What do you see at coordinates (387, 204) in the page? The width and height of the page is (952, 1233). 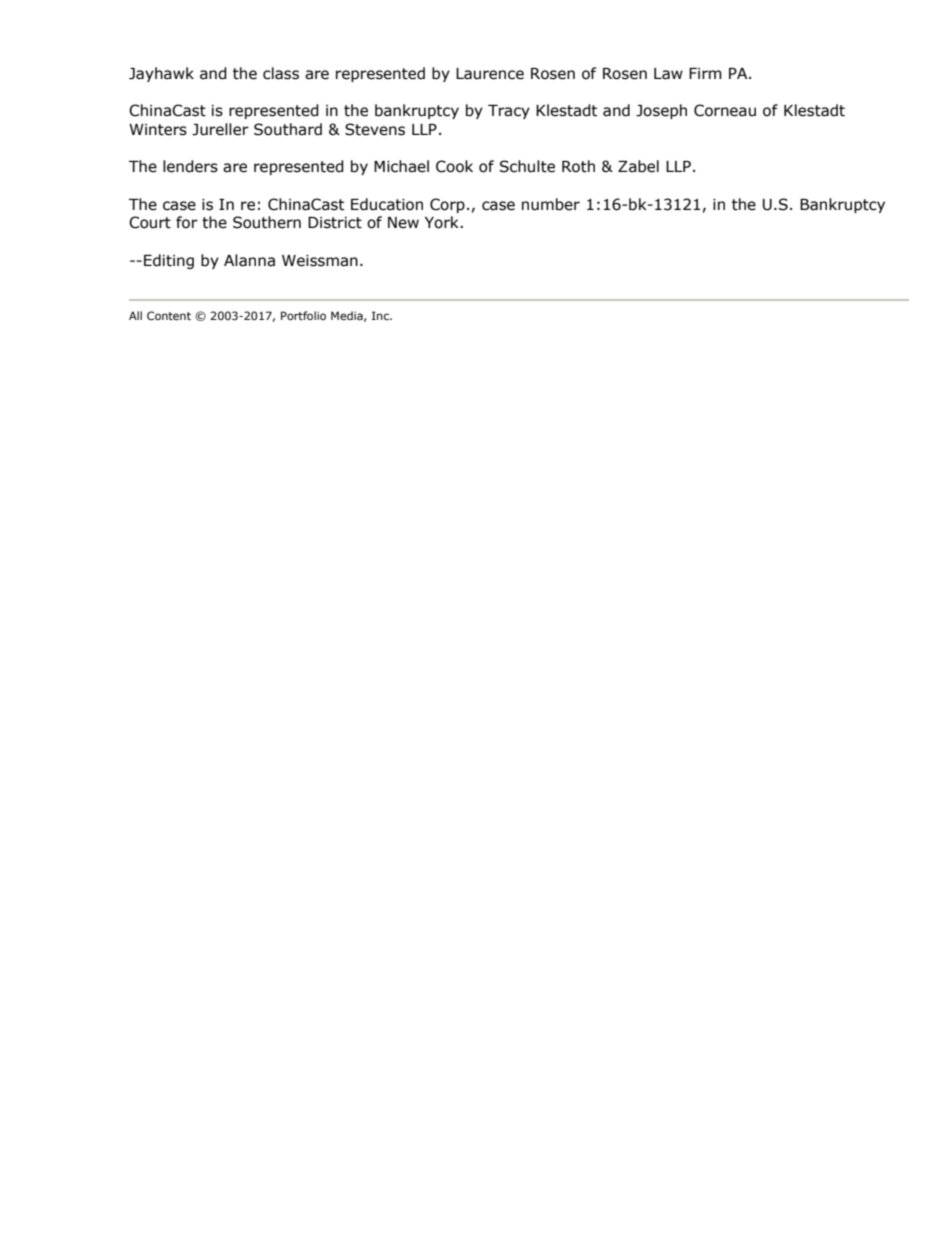 I see `Education` at bounding box center [387, 204].
